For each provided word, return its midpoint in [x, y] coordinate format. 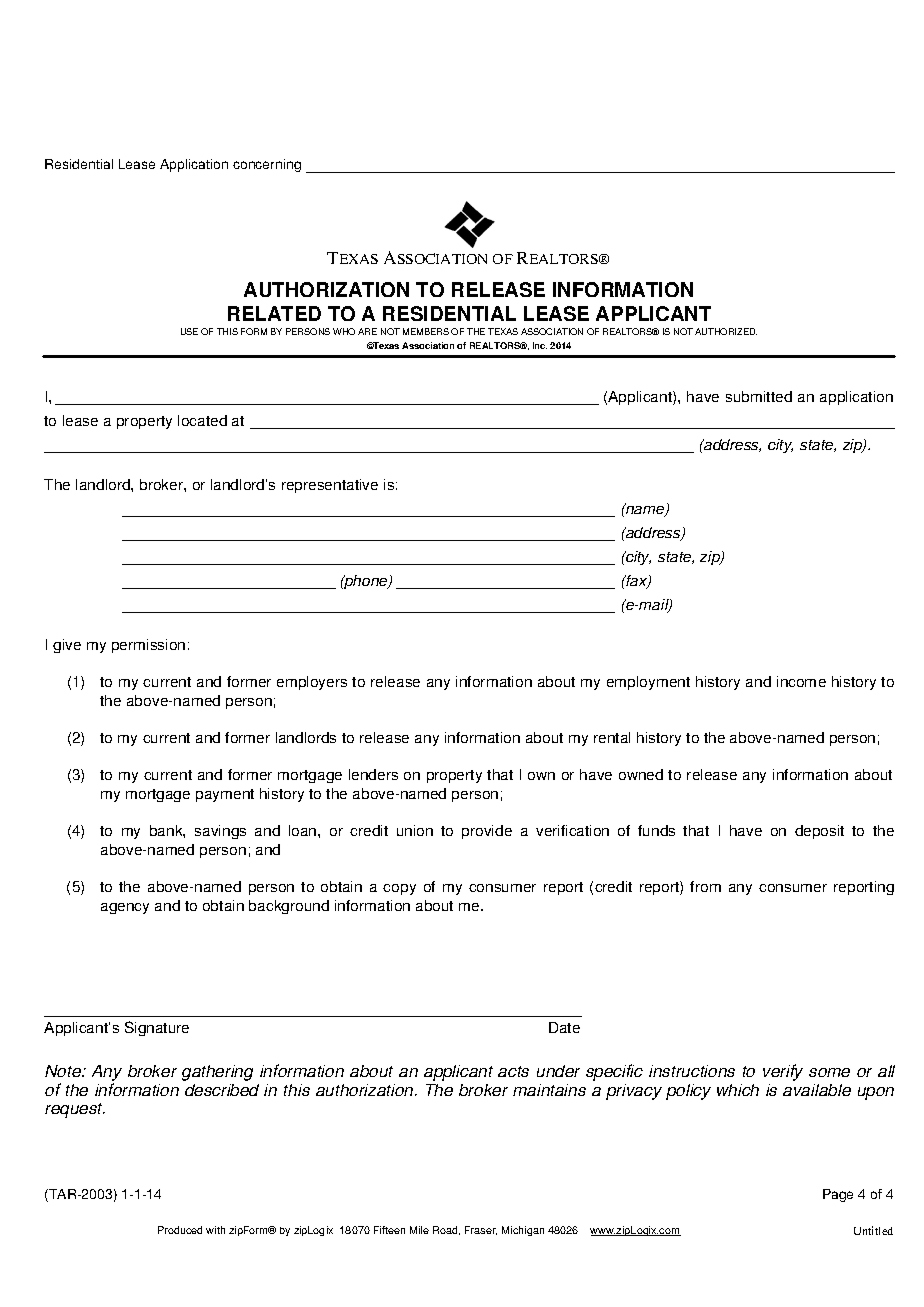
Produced [180, 1230]
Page [838, 1195]
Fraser [481, 1230]
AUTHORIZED [726, 331]
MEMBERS [426, 331]
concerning [267, 165]
